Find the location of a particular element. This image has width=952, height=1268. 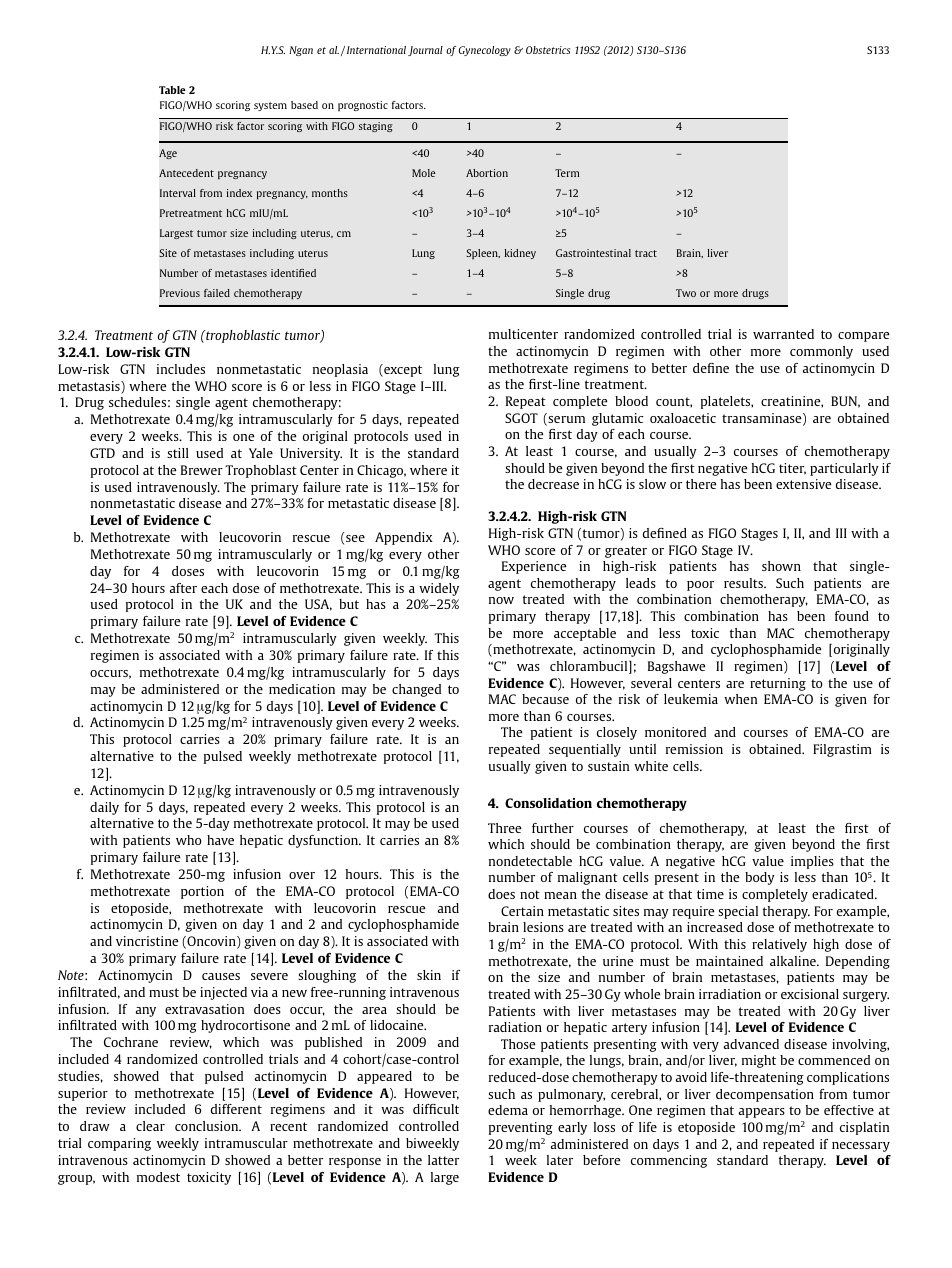

system is located at coordinates (270, 106).
